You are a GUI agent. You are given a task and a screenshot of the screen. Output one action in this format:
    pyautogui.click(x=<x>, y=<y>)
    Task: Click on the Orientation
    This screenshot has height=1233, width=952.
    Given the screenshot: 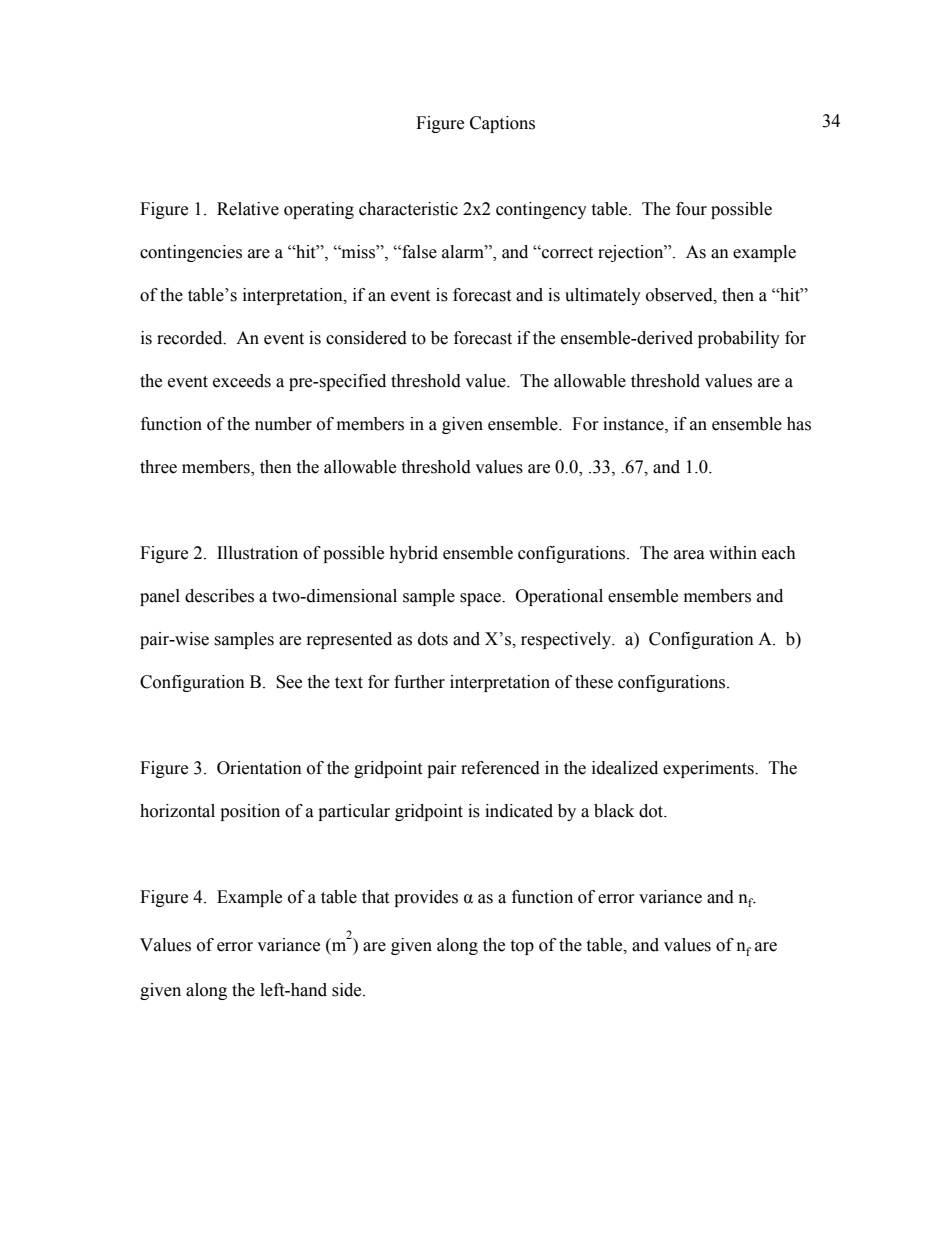 What is the action you would take?
    pyautogui.click(x=259, y=768)
